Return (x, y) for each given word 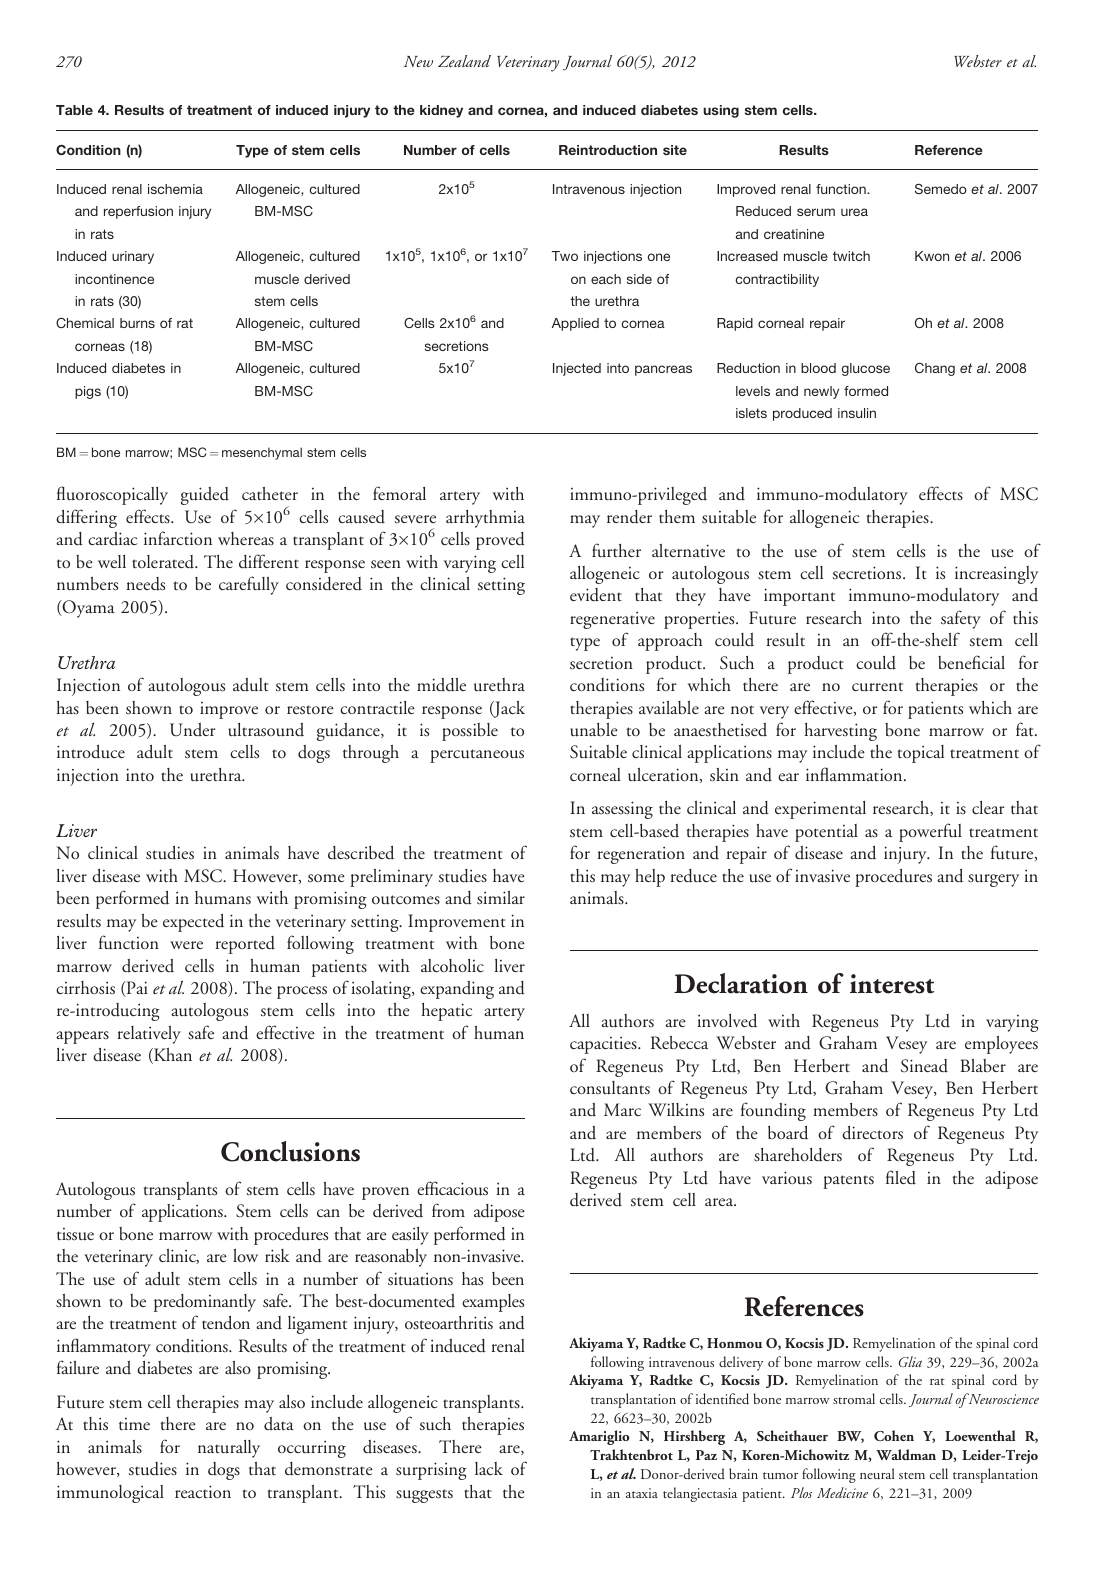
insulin (857, 413)
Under (193, 730)
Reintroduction (608, 150)
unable (594, 730)
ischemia (175, 189)
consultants (610, 1088)
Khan (172, 1056)
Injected (577, 369)
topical (920, 754)
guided (205, 496)
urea (854, 212)
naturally (229, 1449)
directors (872, 1133)
